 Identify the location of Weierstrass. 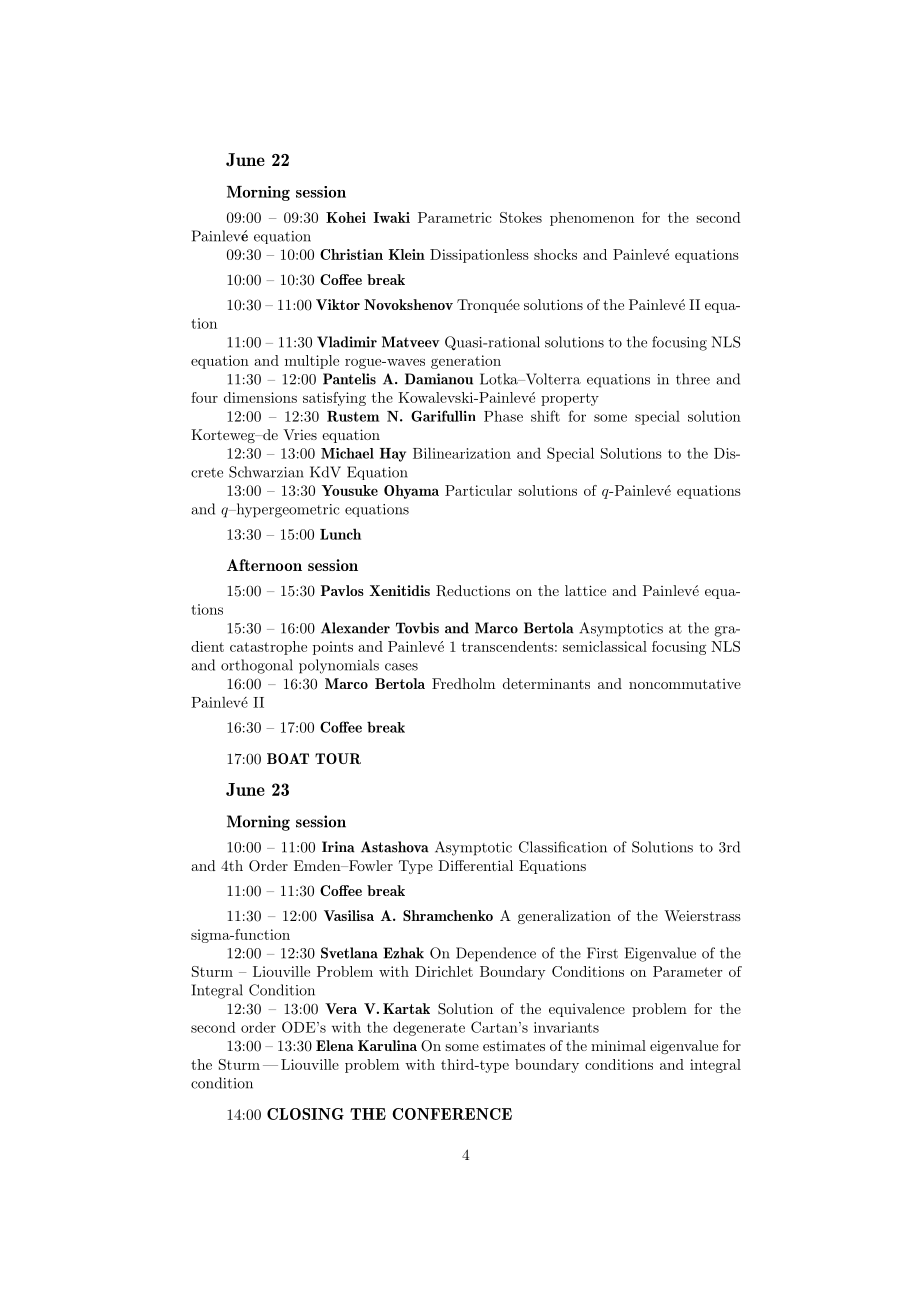
(702, 915).
